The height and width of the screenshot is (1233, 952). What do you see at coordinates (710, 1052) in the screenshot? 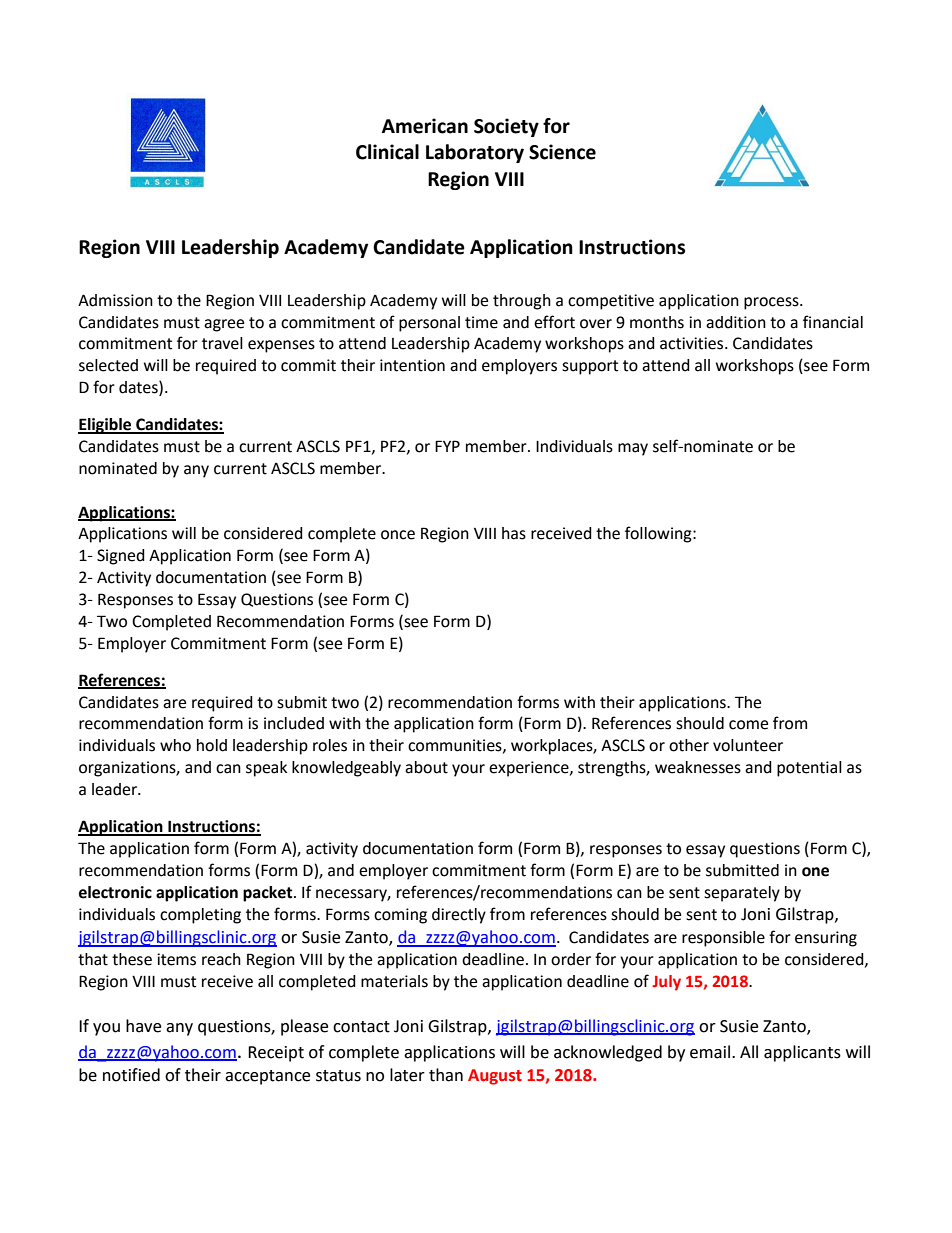
I see `email` at bounding box center [710, 1052].
